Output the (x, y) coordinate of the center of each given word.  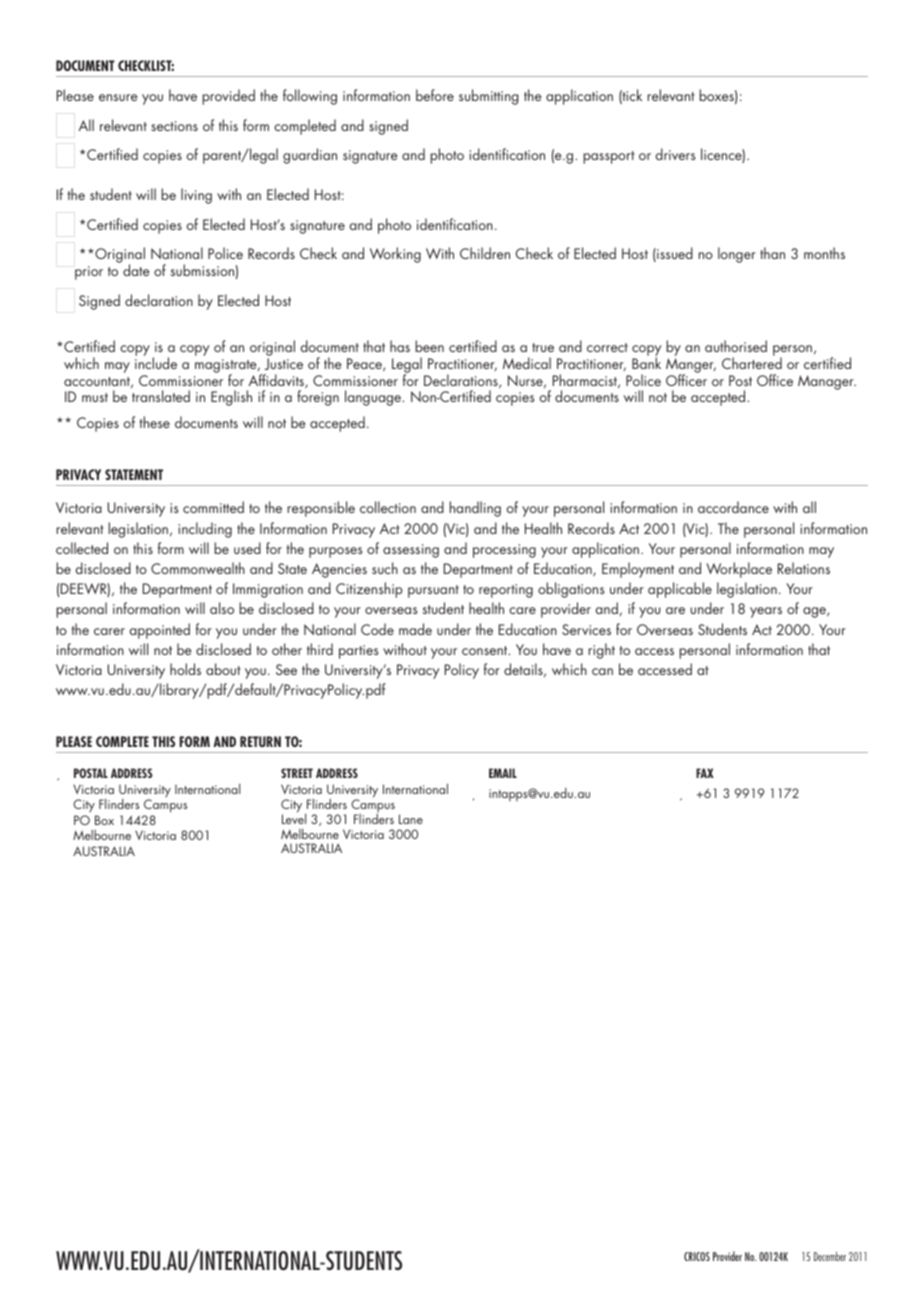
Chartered (752, 362)
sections (174, 126)
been (429, 346)
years (766, 612)
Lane (411, 819)
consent (486, 650)
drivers (675, 154)
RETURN (260, 741)
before (435, 95)
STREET (297, 773)
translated (161, 396)
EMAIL (503, 773)
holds (185, 669)
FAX (705, 773)
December (830, 1256)
